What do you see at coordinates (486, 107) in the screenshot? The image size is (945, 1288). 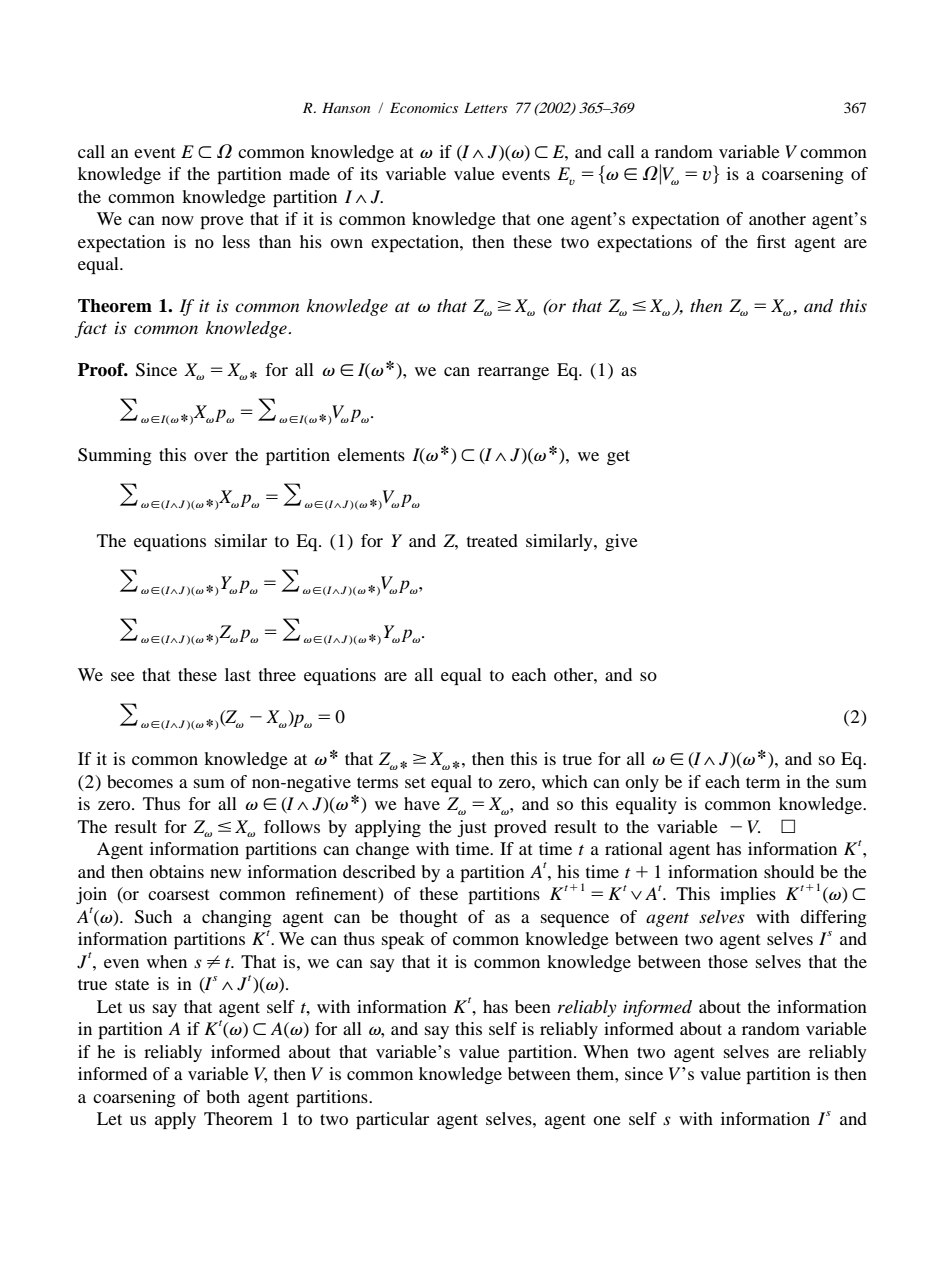 I see `Letters` at bounding box center [486, 107].
